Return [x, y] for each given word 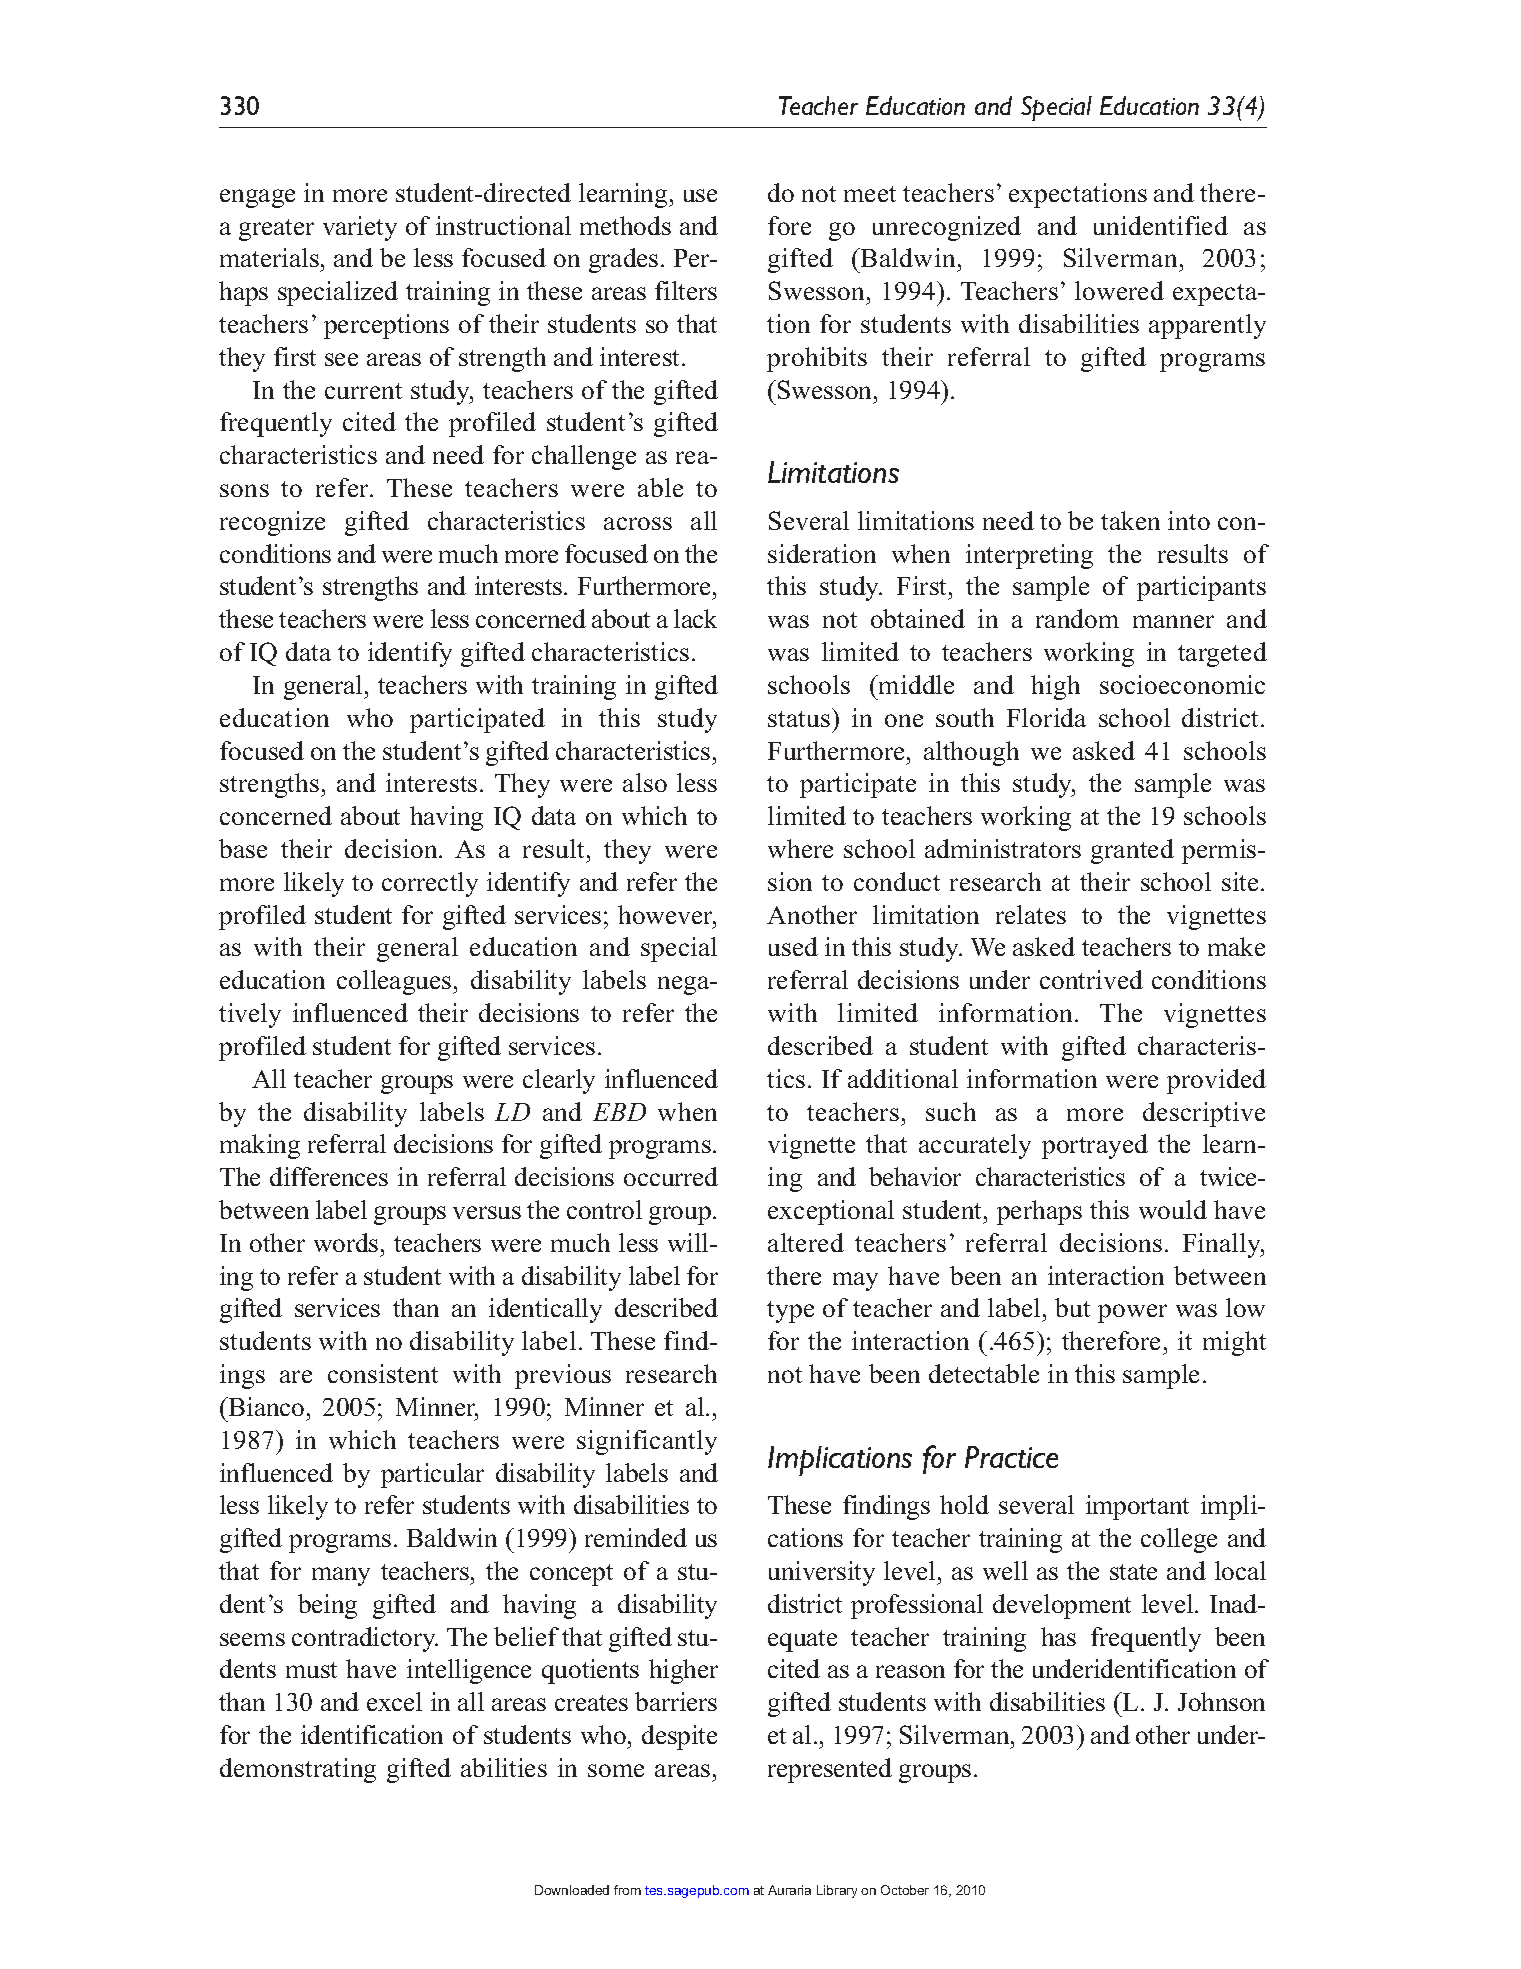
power [1132, 1313]
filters [686, 290]
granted [1132, 851]
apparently [1207, 326]
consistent [383, 1373]
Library [837, 1891]
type [790, 1312]
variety [360, 228]
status [799, 719]
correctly [430, 884]
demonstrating [298, 1770]
